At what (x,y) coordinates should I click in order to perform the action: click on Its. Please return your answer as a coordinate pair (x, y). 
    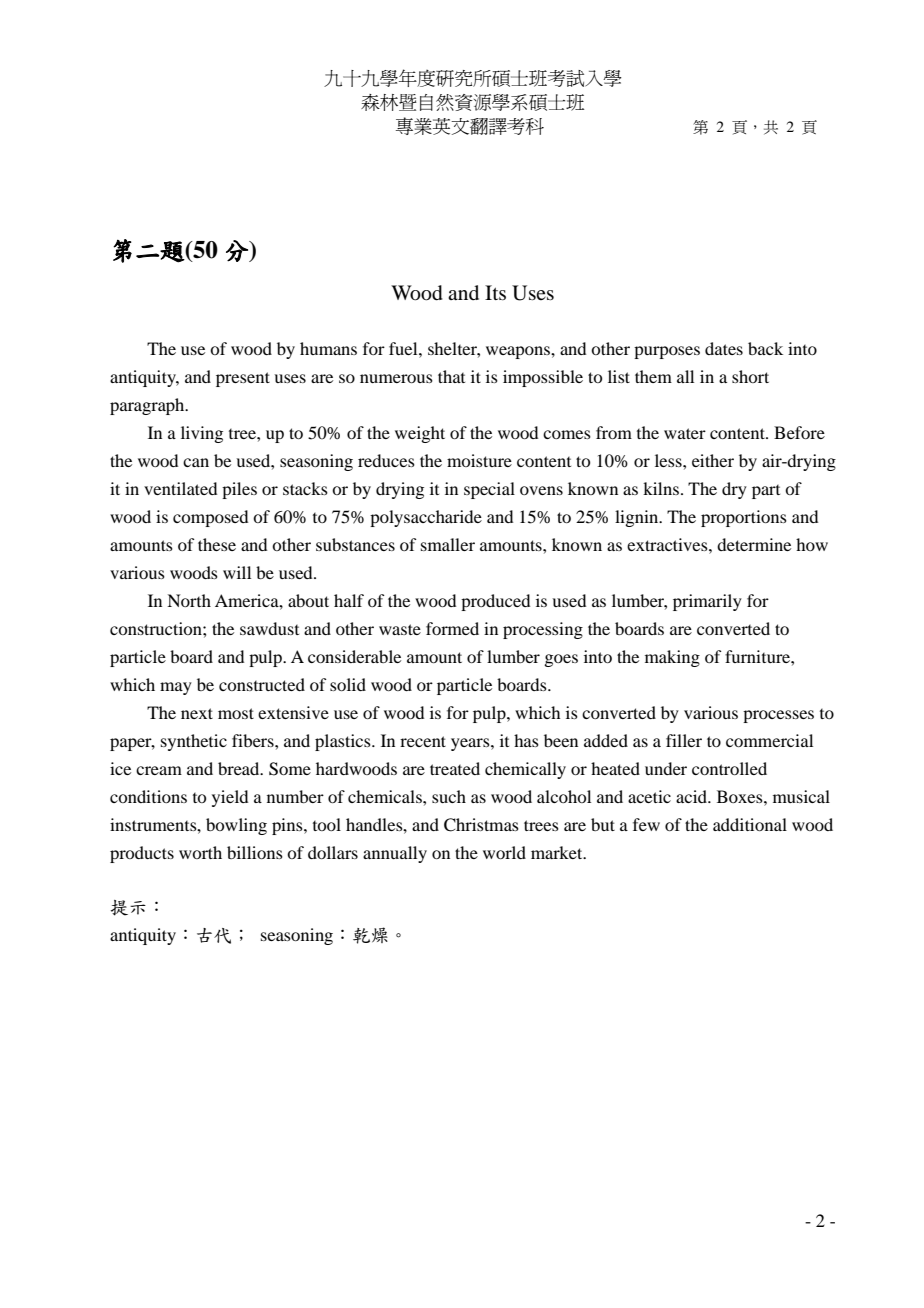
    Looking at the image, I should click on (495, 292).
